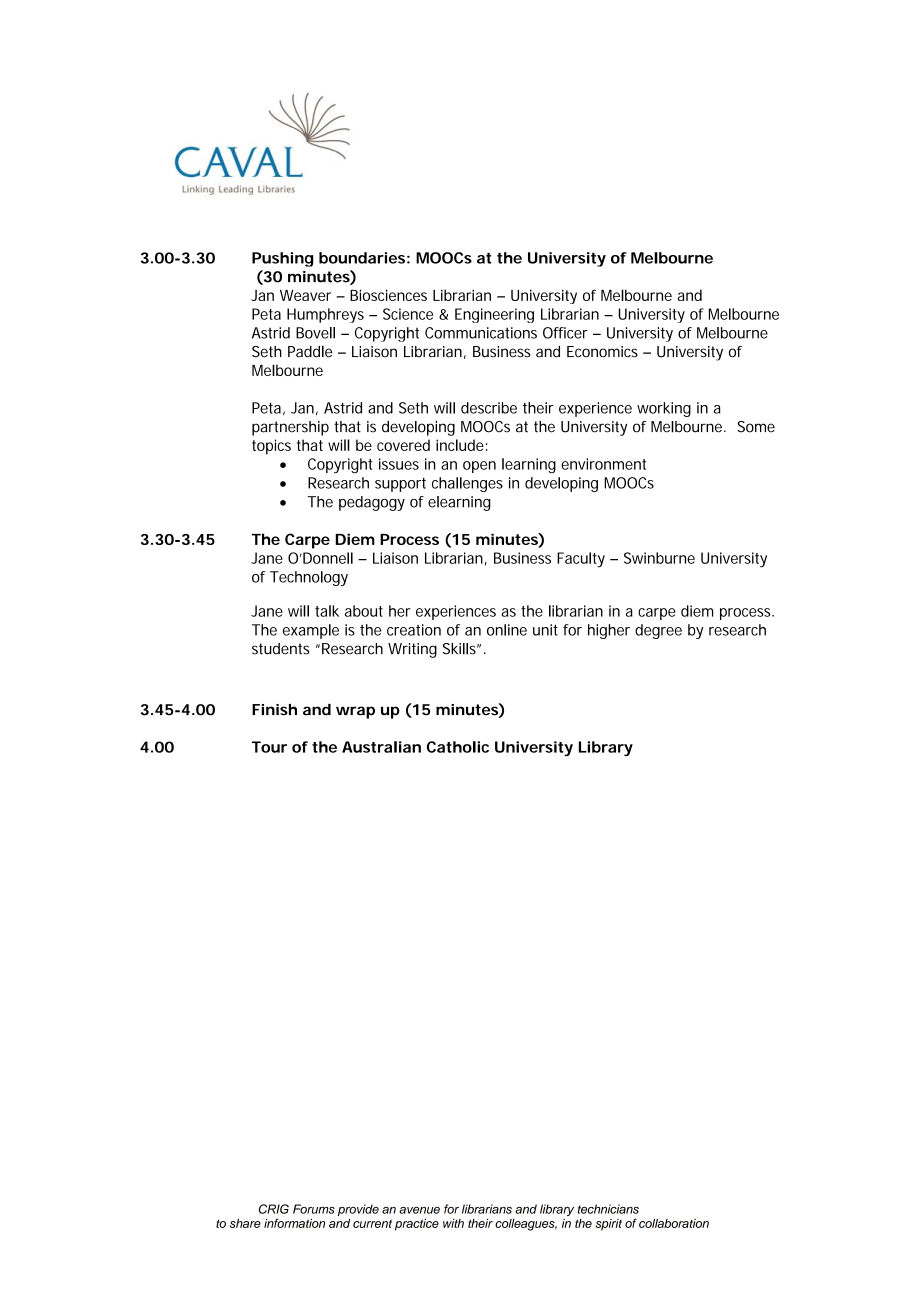 The height and width of the screenshot is (1308, 924). What do you see at coordinates (602, 352) in the screenshot?
I see `Economics` at bounding box center [602, 352].
